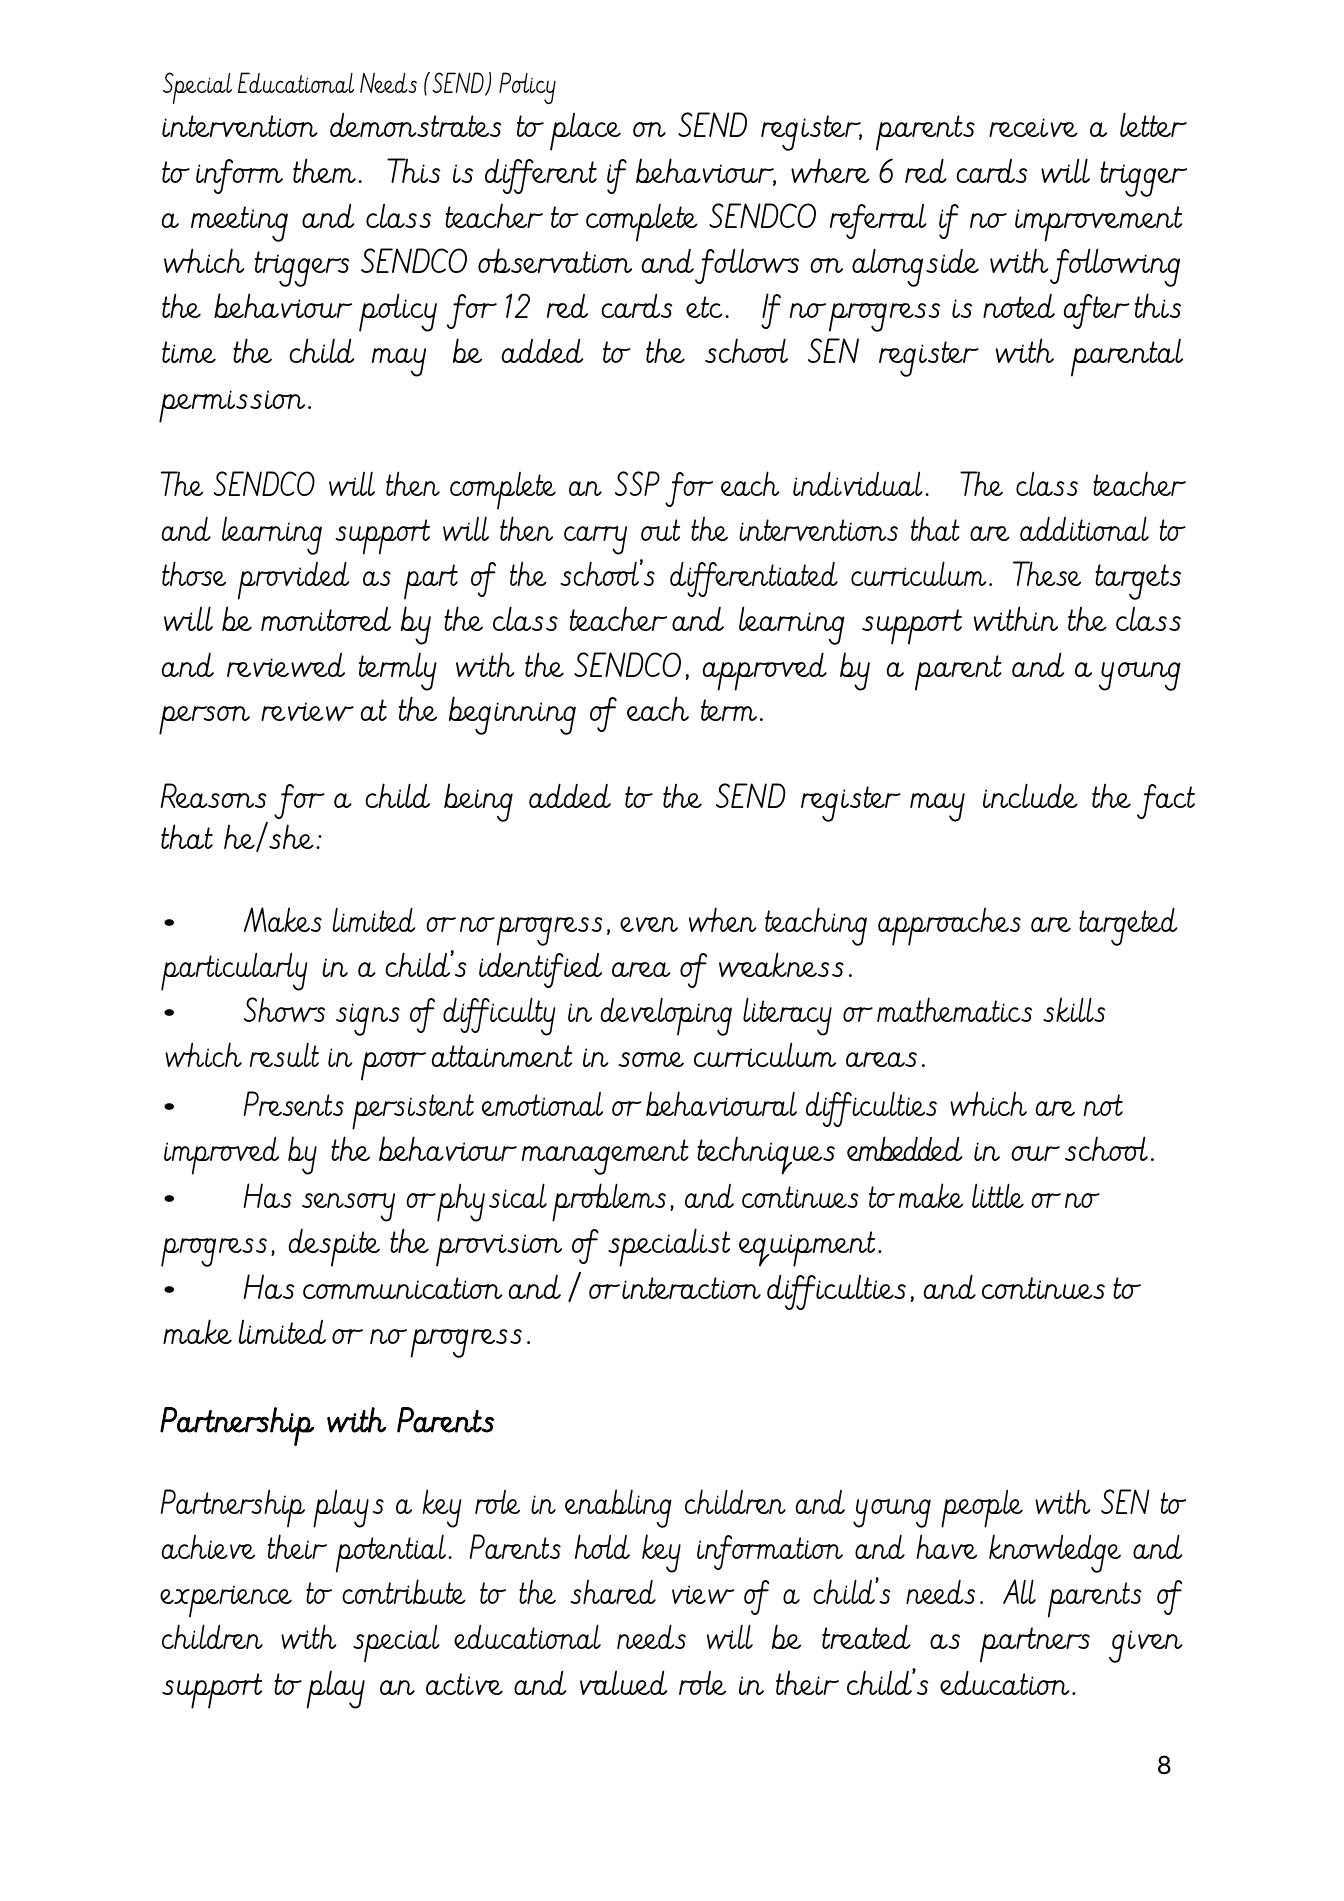  I want to click on place, so click(585, 132).
